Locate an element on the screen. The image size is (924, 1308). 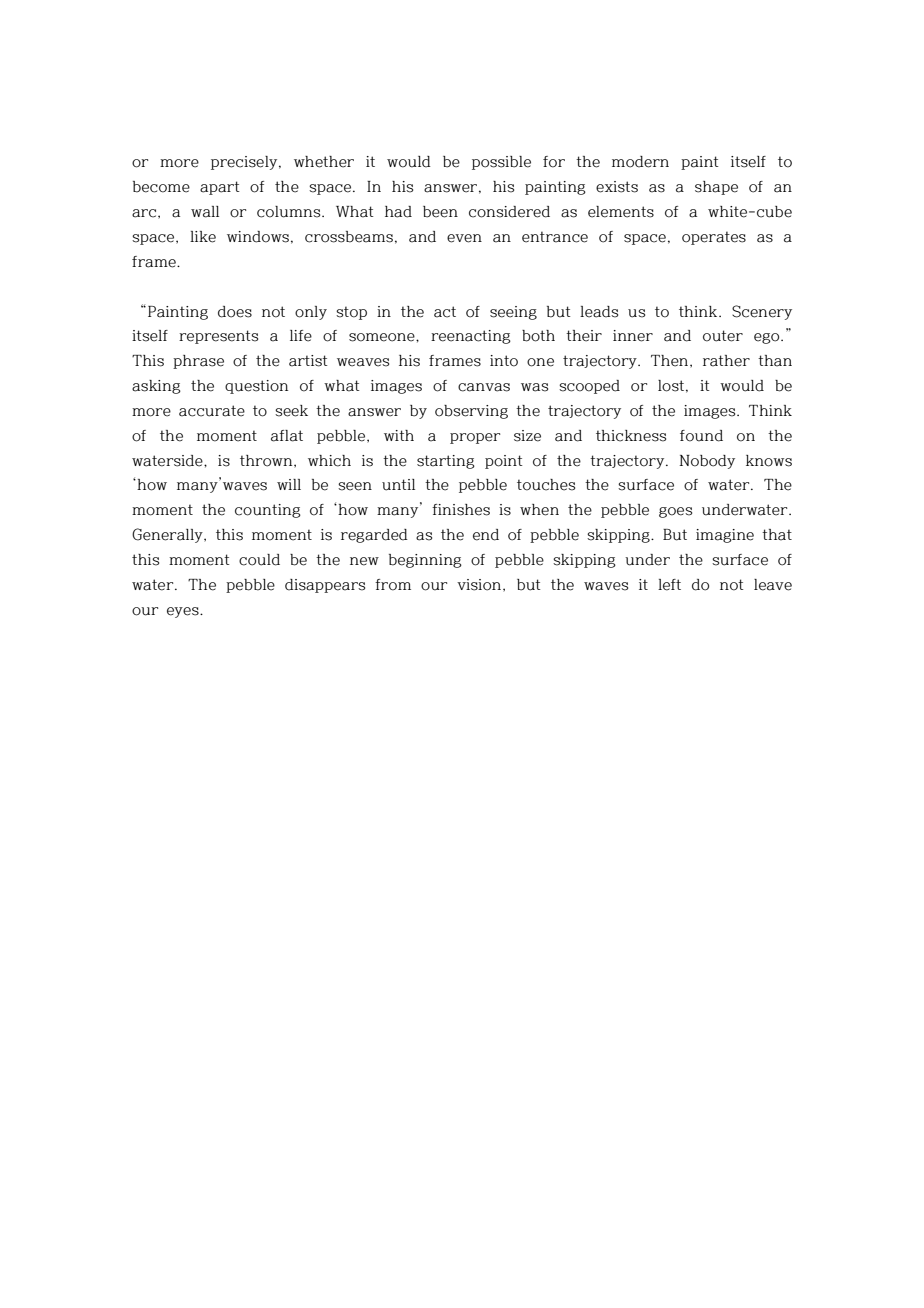
eyes is located at coordinates (184, 612).
